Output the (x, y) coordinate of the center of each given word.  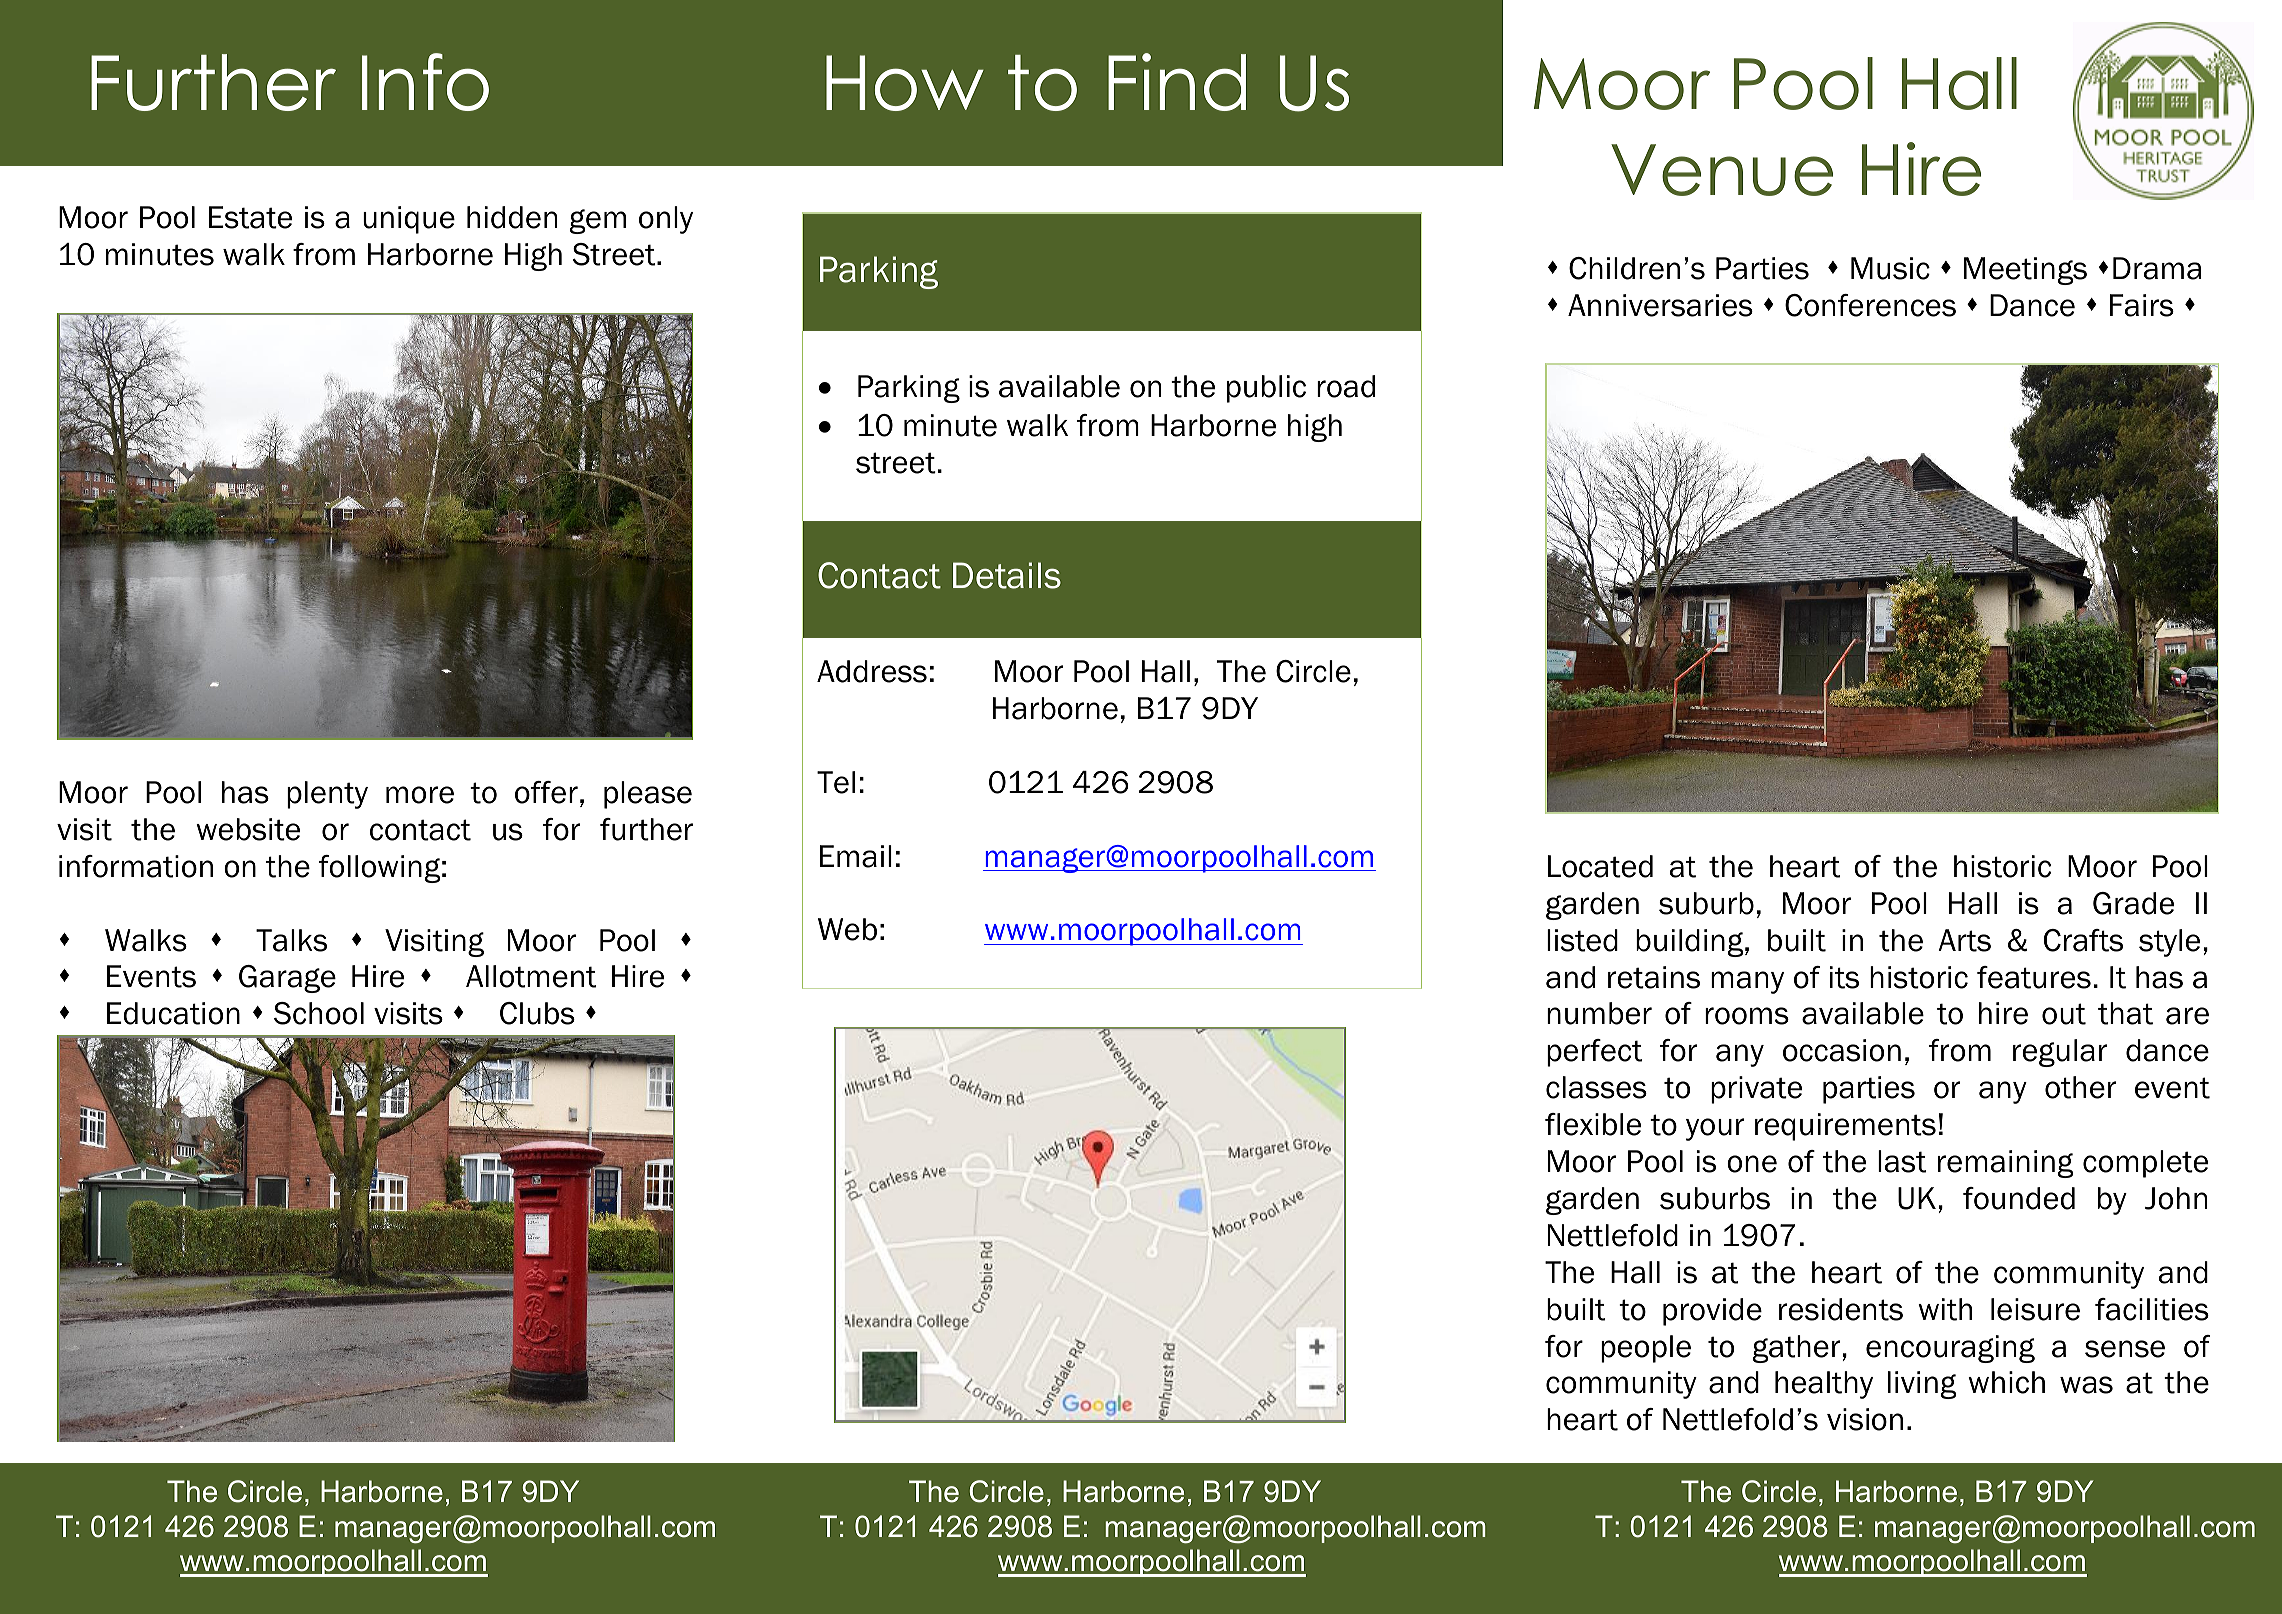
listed (1582, 940)
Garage (287, 979)
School (319, 1013)
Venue (1722, 170)
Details (1007, 575)
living (1922, 1385)
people (1646, 1349)
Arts (1964, 940)
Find (1177, 82)
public (1266, 389)
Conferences (1870, 305)
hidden (512, 217)
